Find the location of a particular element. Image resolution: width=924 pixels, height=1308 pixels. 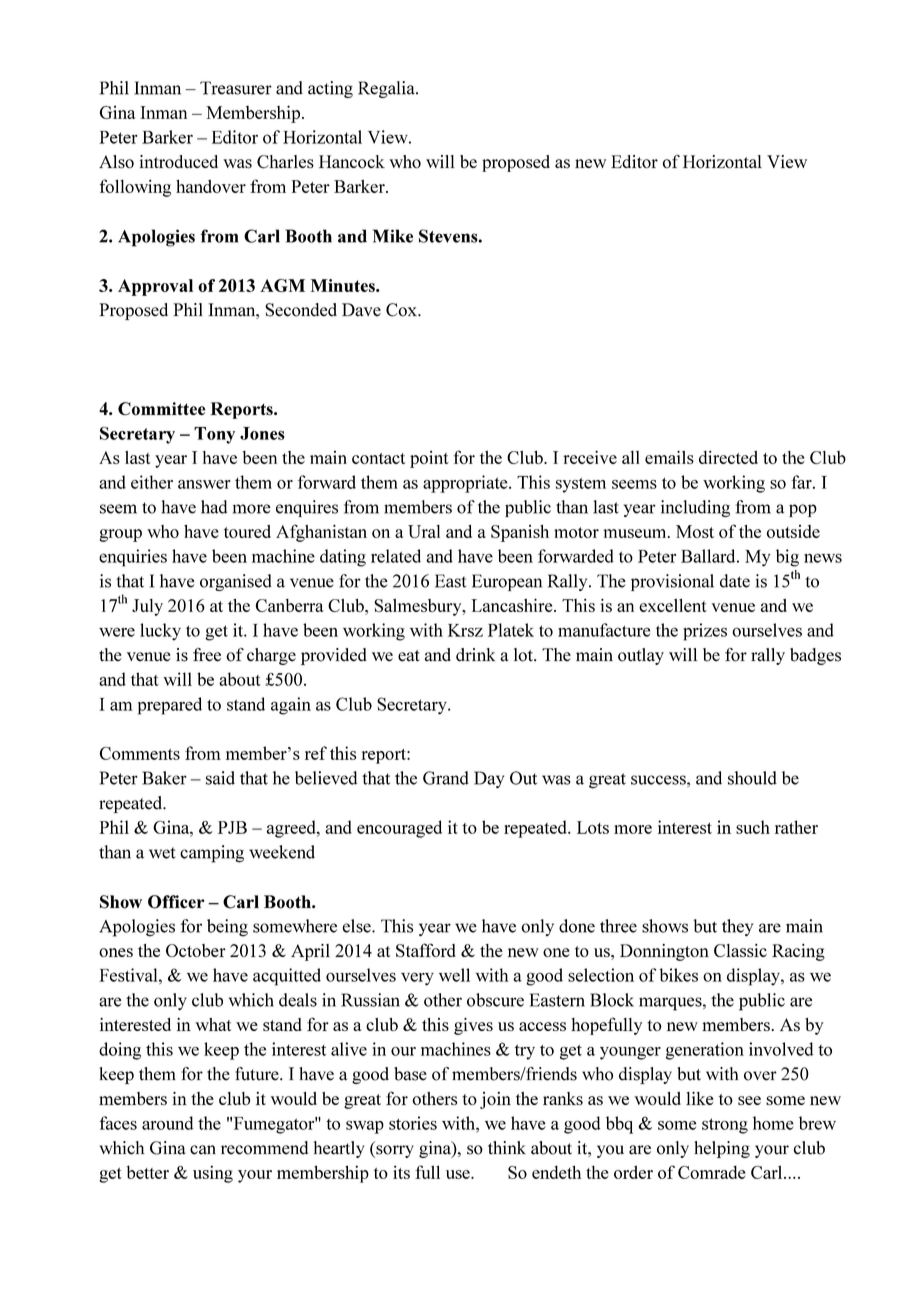

prepared is located at coordinates (170, 706).
